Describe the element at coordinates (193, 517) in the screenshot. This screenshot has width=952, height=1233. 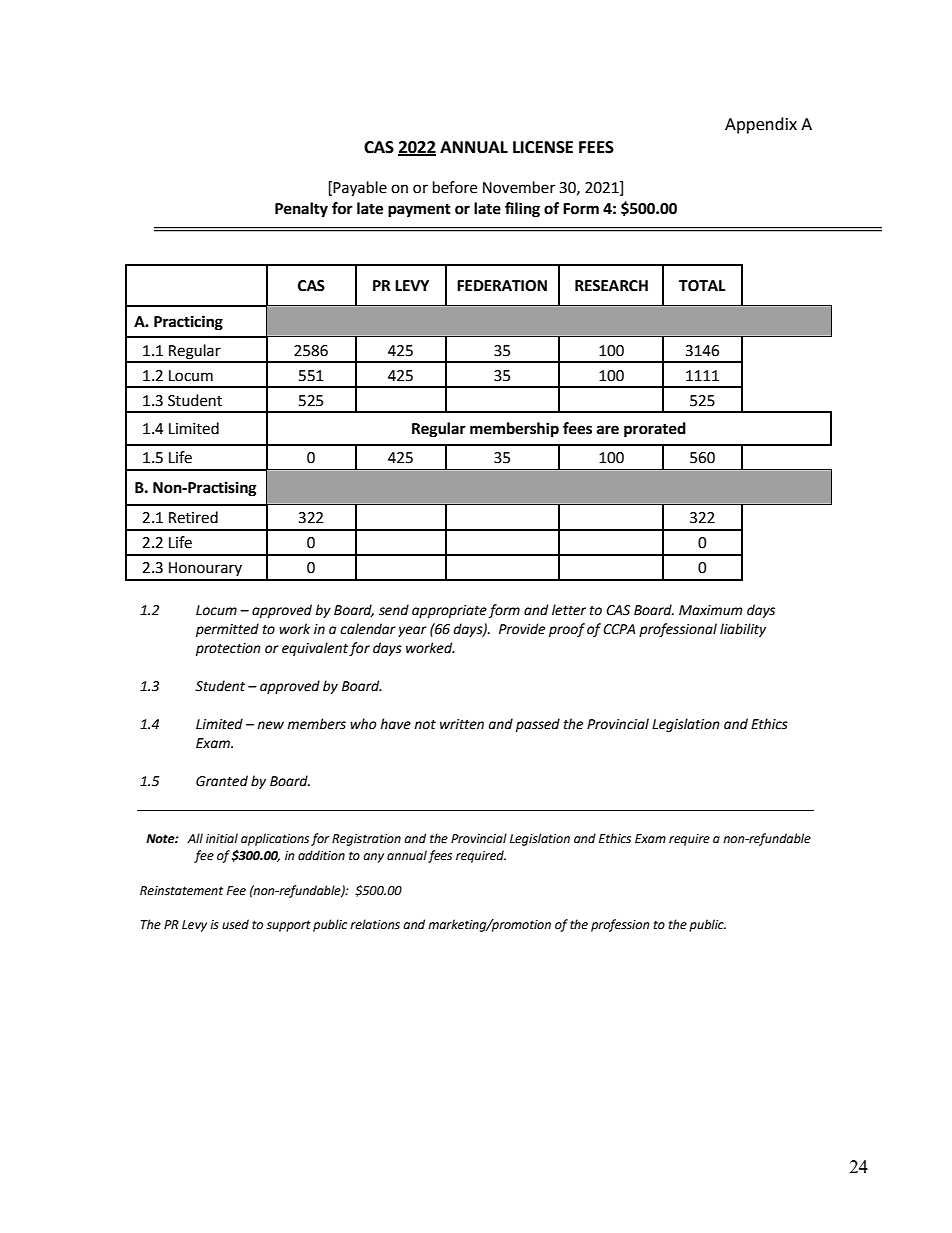
I see `Retired` at that location.
